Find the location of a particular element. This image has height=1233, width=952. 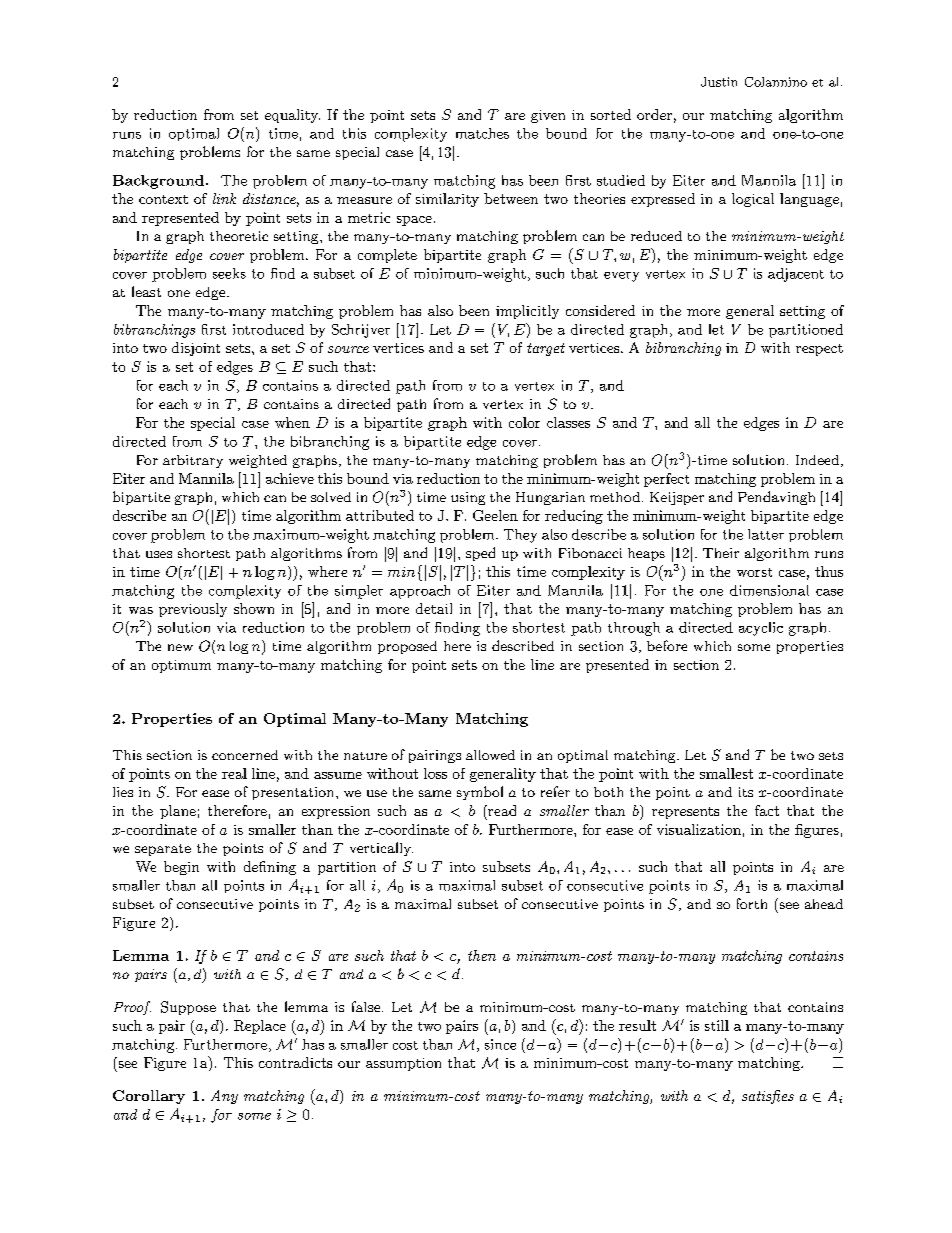

matches is located at coordinates (482, 133).
